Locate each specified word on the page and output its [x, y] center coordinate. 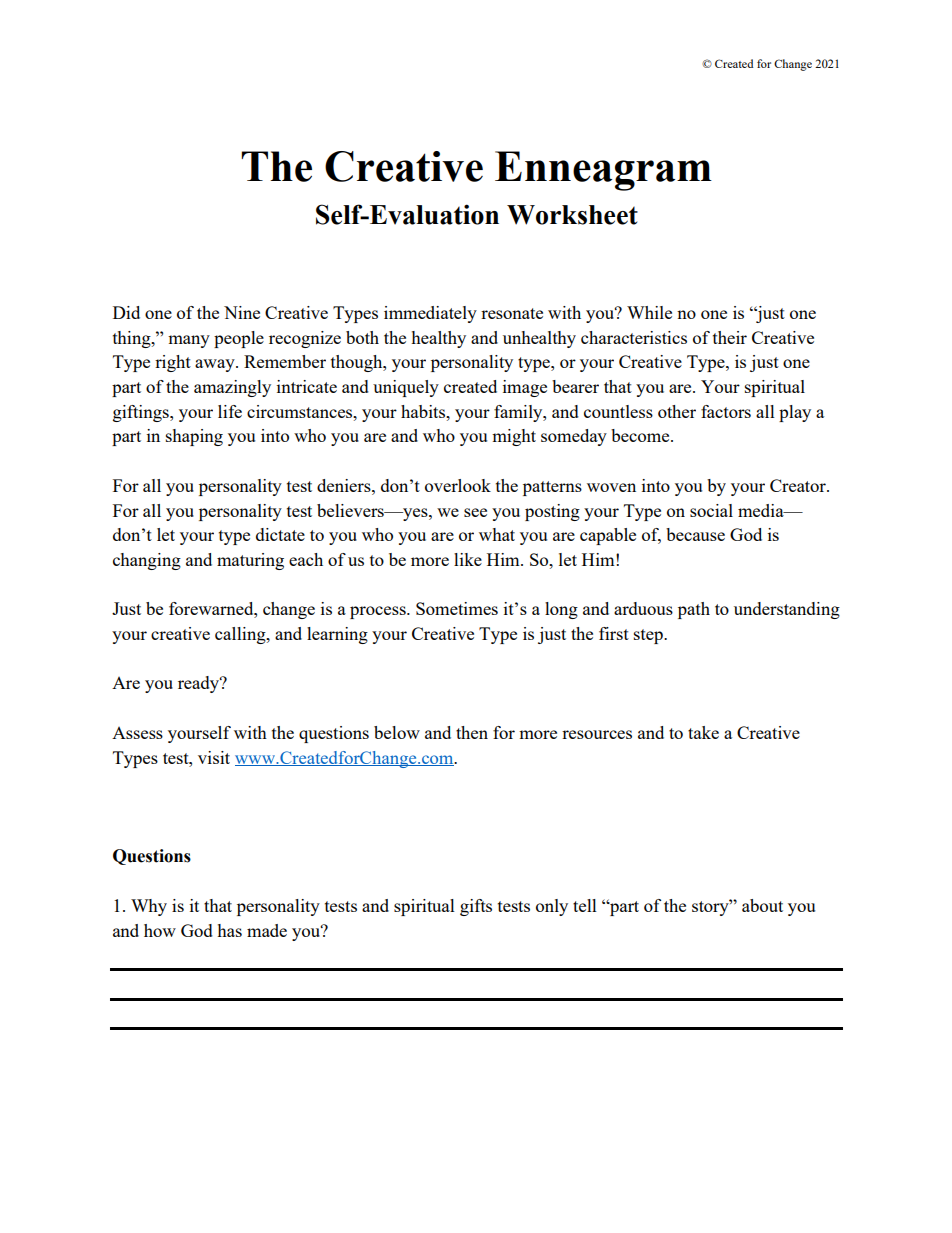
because [695, 534]
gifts [476, 907]
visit [214, 757]
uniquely [406, 388]
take [703, 732]
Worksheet [572, 215]
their [730, 337]
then [472, 732]
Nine [242, 312]
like [468, 559]
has [229, 930]
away [216, 365]
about [762, 905]
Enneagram [603, 171]
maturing [250, 561]
